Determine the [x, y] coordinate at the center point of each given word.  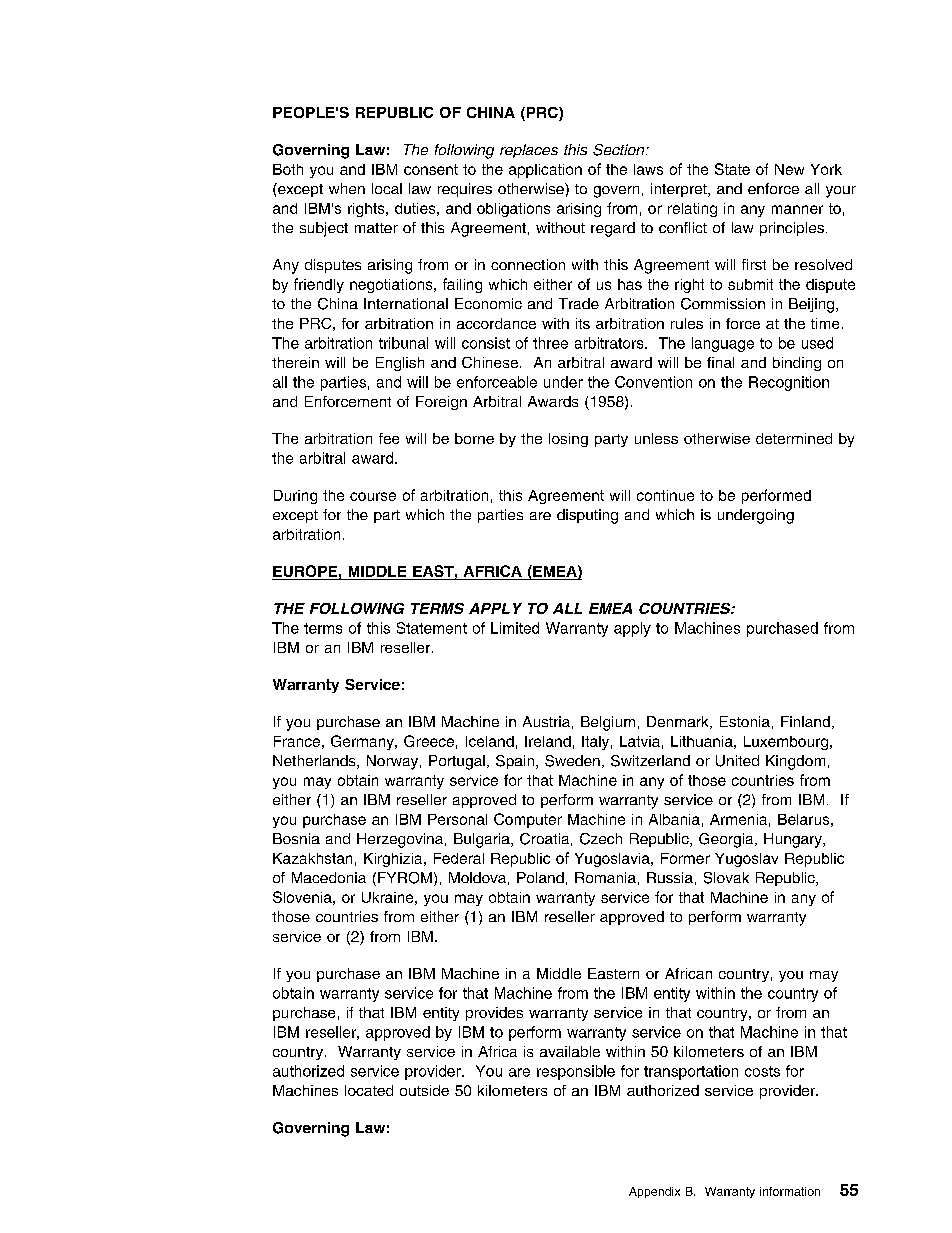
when [347, 188]
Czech [601, 839]
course [373, 496]
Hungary [794, 840]
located [369, 1090]
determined [794, 438]
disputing [587, 516]
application [545, 171]
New [789, 169]
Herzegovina [400, 840]
